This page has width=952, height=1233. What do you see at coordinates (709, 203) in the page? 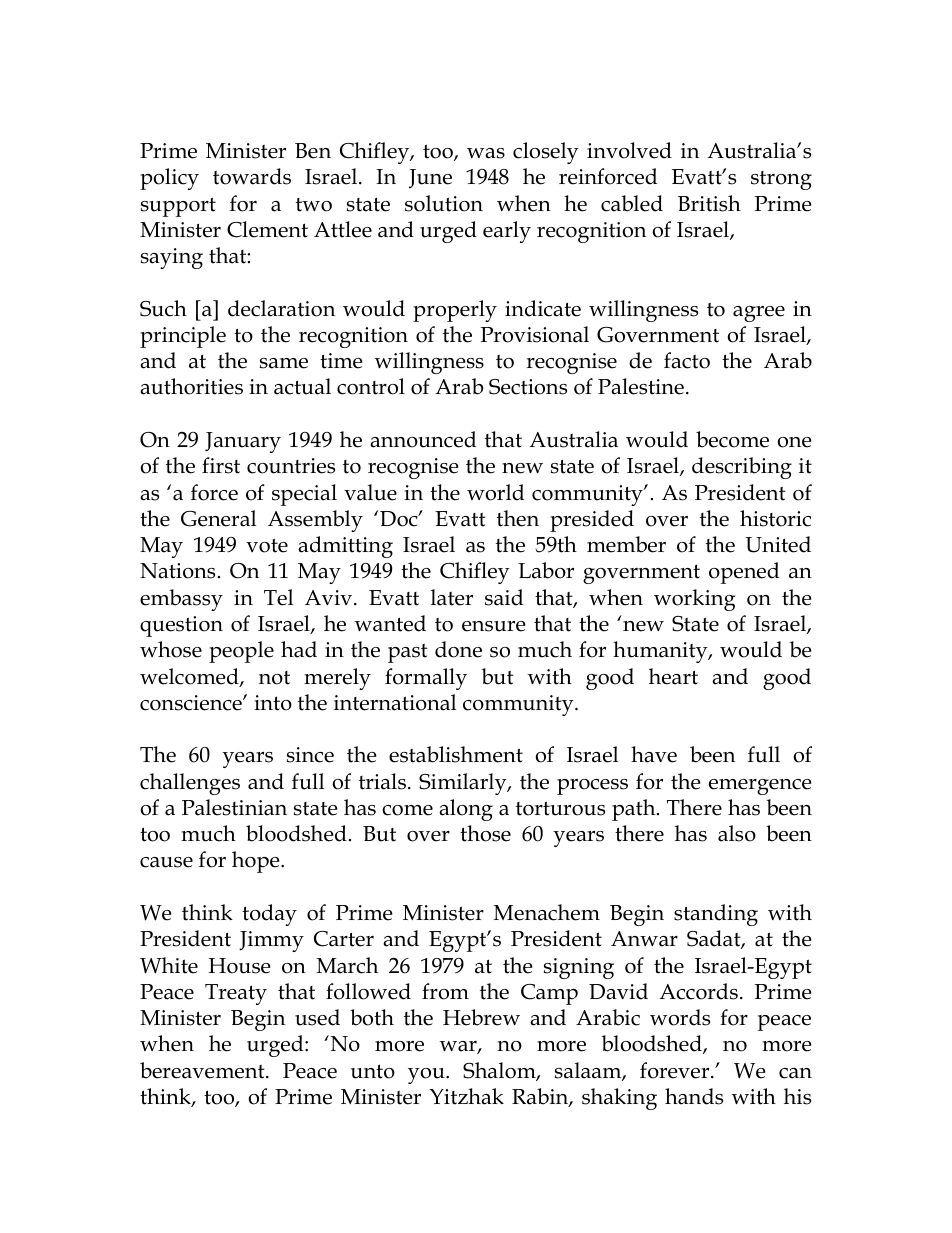
I see `British` at bounding box center [709, 203].
